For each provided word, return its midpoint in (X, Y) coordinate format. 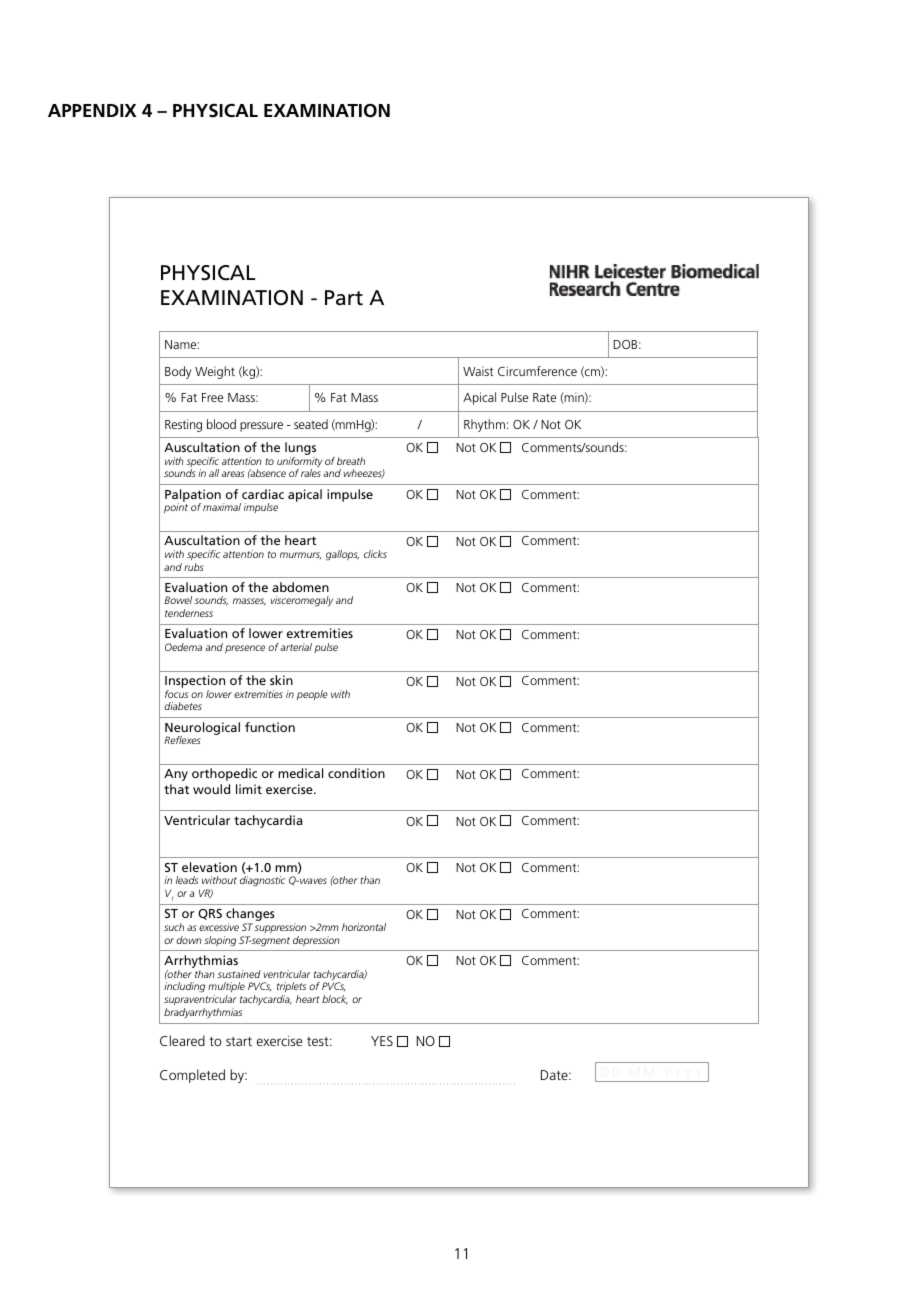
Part (344, 298)
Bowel (178, 600)
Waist (478, 371)
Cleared (182, 1040)
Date (555, 1075)
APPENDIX (92, 110)
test (319, 1041)
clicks (375, 554)
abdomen (300, 587)
